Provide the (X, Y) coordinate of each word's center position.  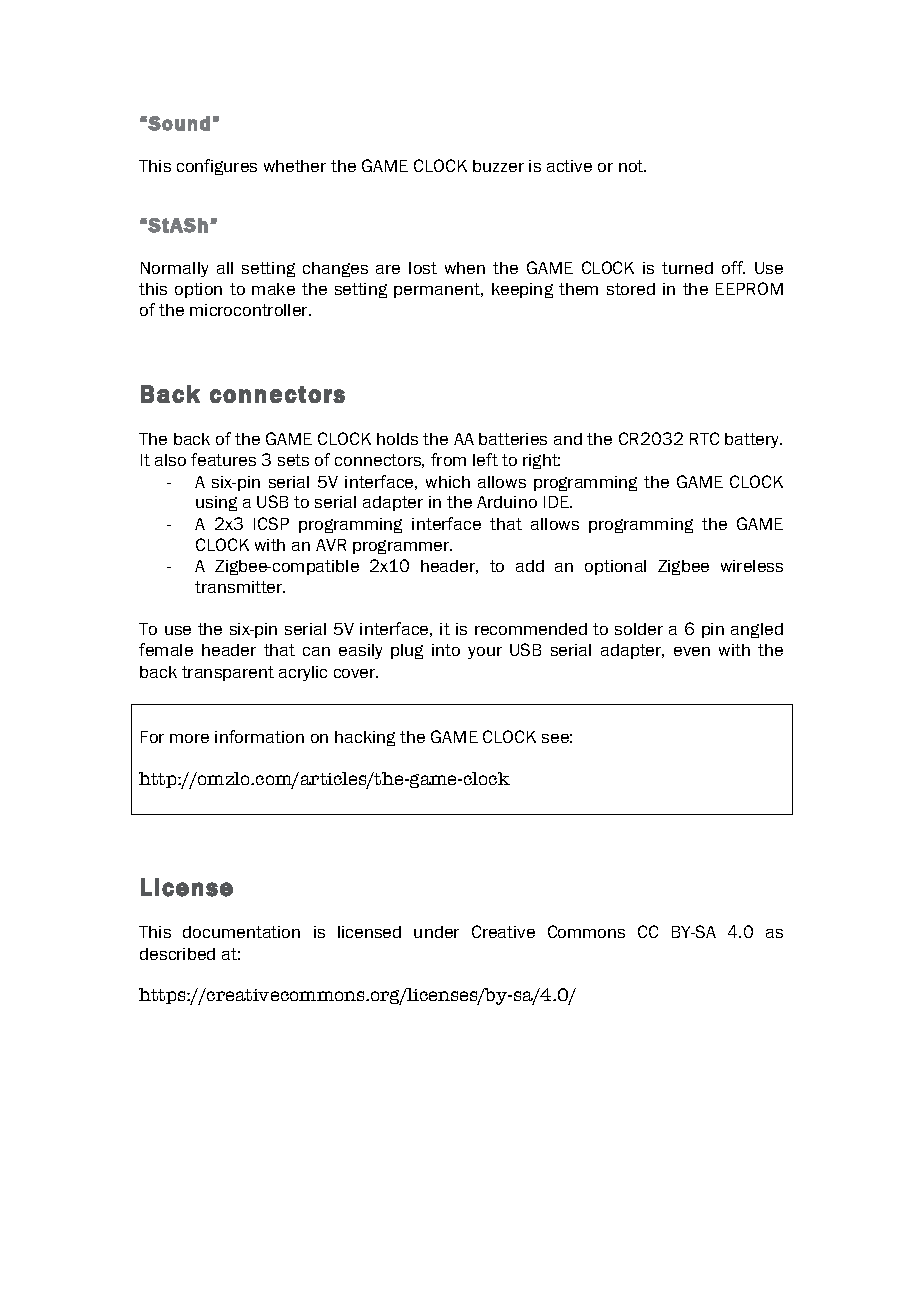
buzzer (498, 166)
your (485, 653)
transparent (228, 673)
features (223, 459)
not (632, 166)
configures (217, 167)
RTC (704, 438)
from (448, 459)
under (436, 932)
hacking (365, 738)
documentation (241, 932)
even (692, 651)
